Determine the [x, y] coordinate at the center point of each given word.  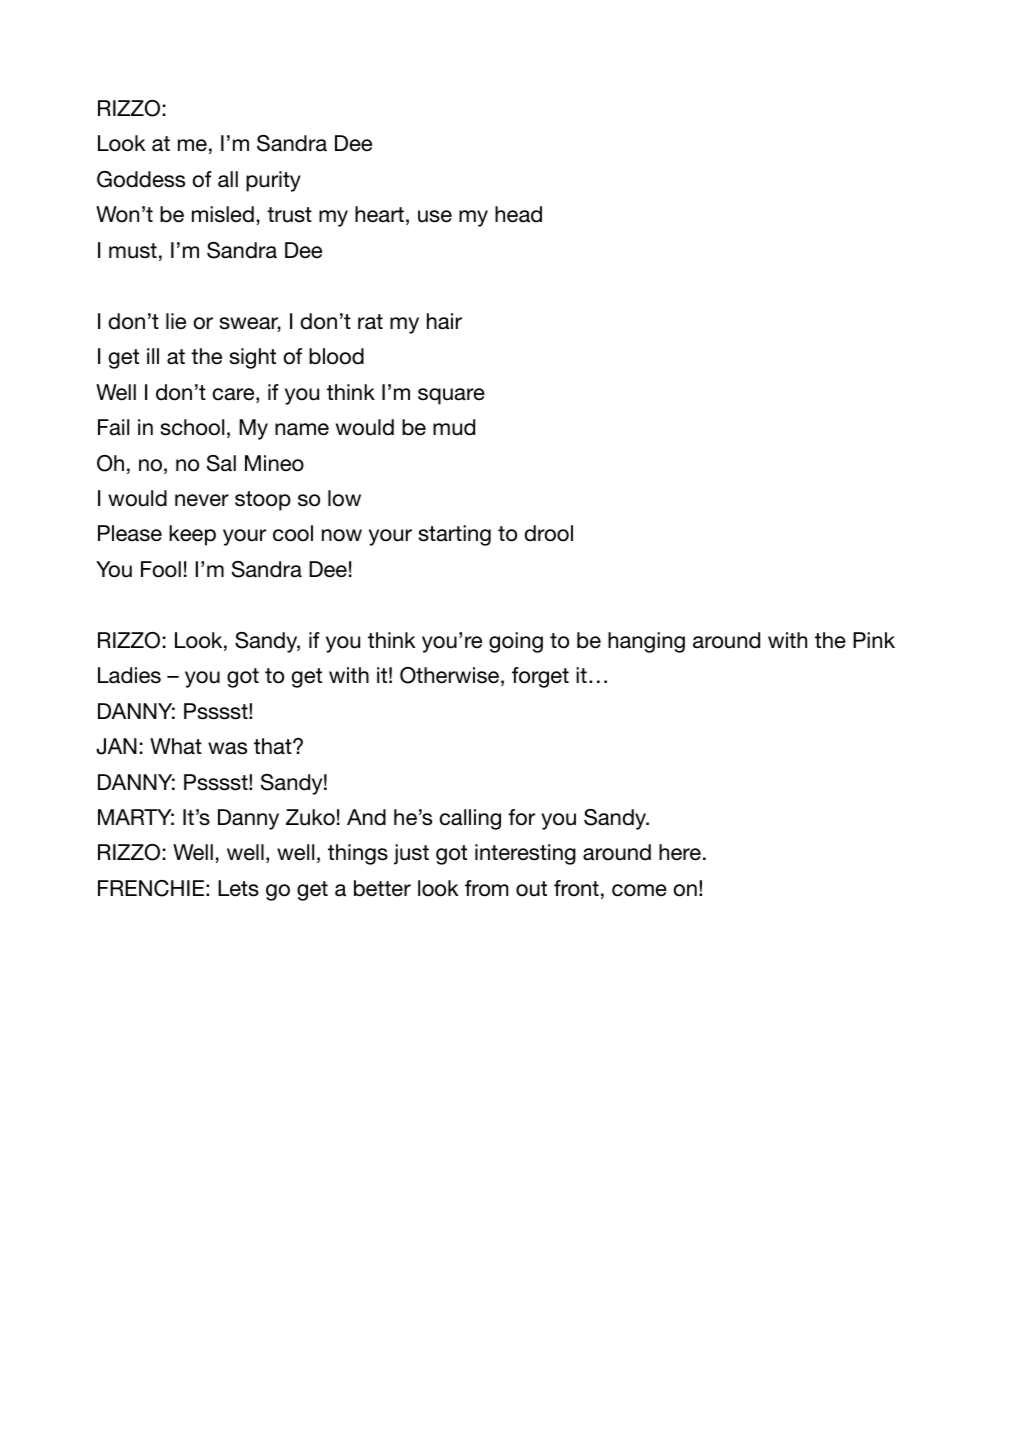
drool [549, 533]
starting [455, 535]
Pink [874, 640]
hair [444, 321]
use [435, 216]
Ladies [129, 675]
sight [253, 358]
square [451, 396]
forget [540, 677]
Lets [238, 888]
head [518, 214]
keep [192, 535]
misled [223, 214]
